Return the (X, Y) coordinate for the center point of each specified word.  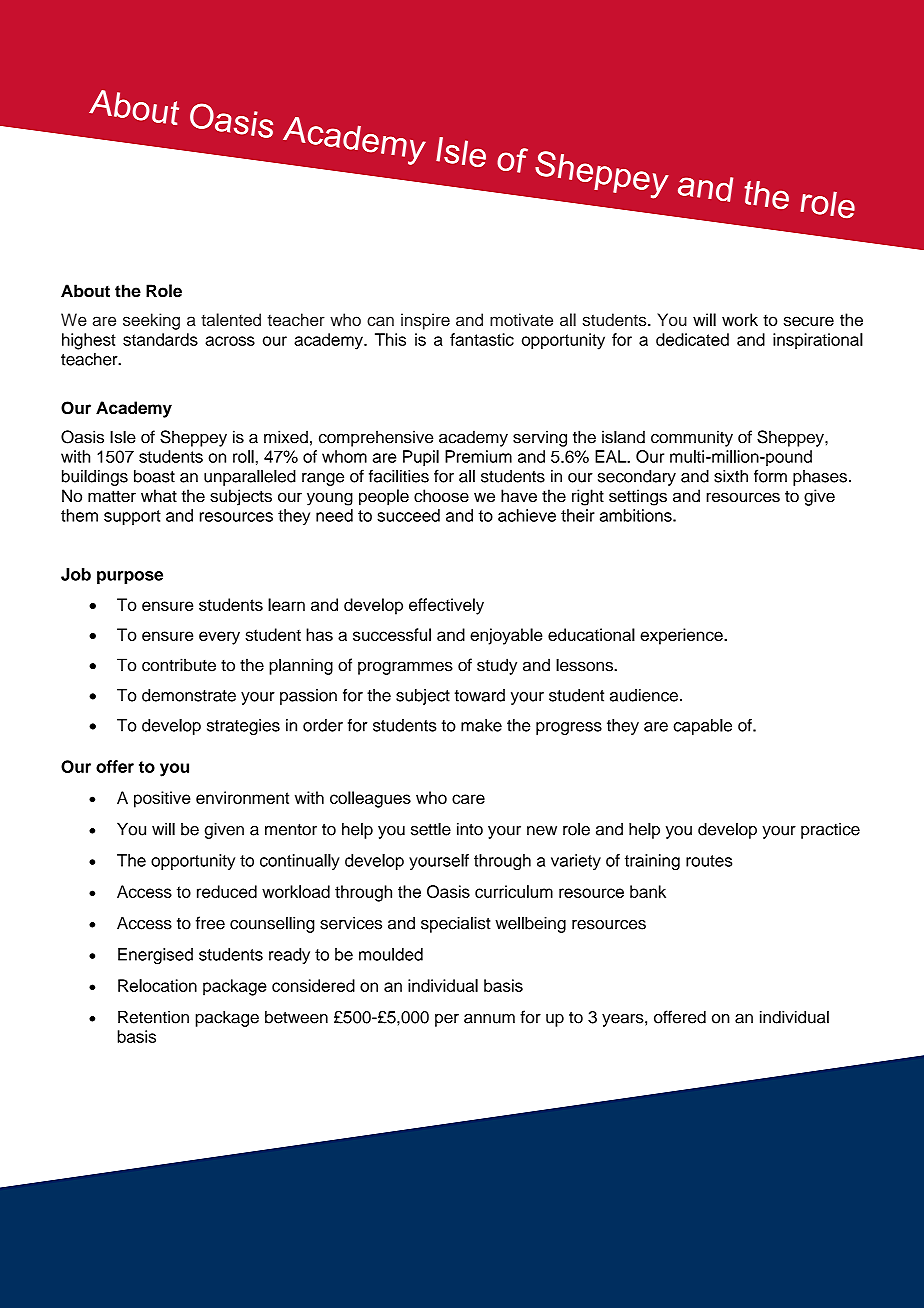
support (132, 517)
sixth (731, 476)
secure (809, 321)
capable (702, 727)
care (468, 799)
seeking (151, 321)
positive (162, 799)
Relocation (157, 985)
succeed (408, 515)
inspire (425, 321)
